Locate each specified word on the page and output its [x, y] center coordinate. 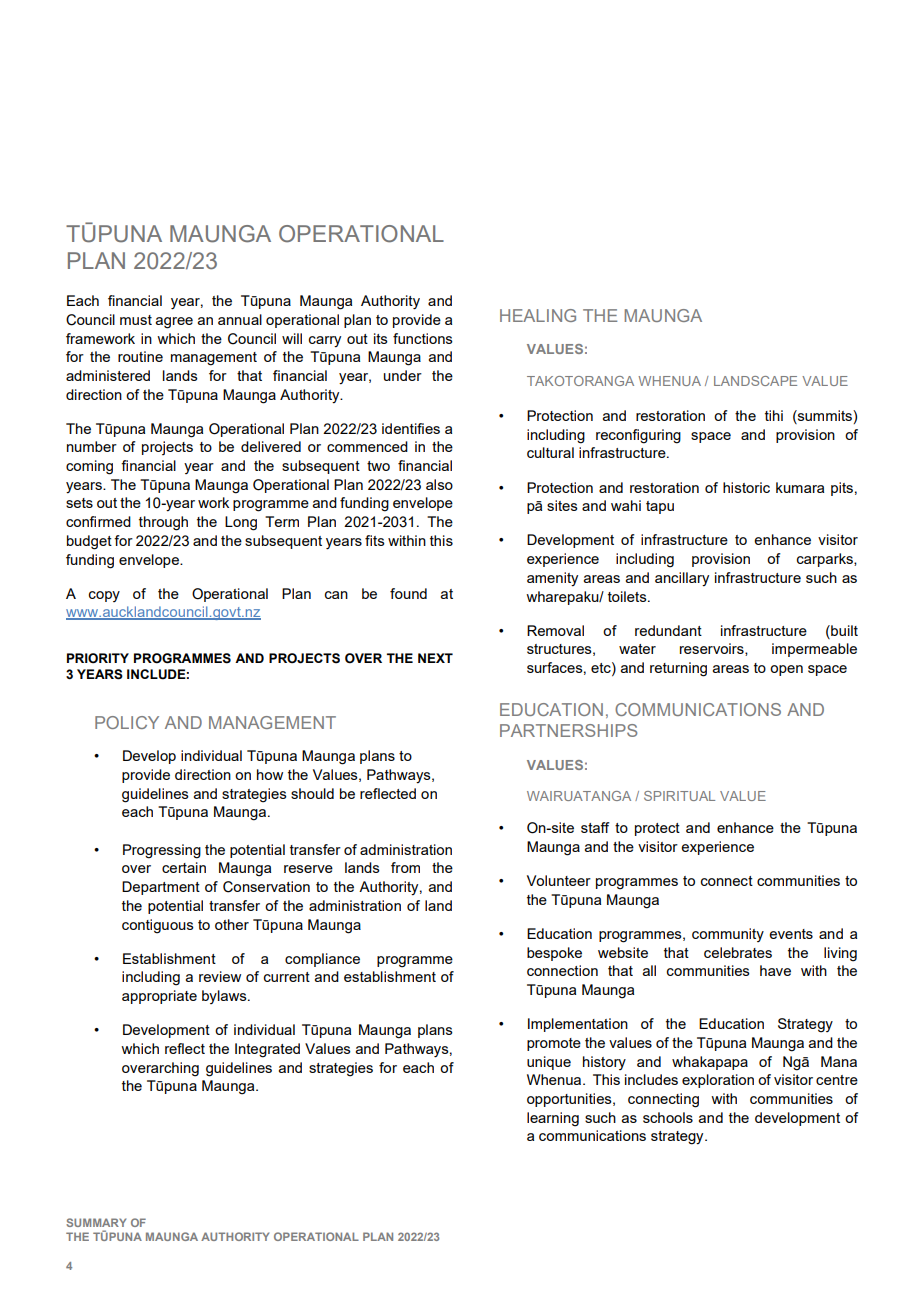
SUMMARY [96, 1222]
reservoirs [713, 649]
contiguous [158, 926]
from [405, 867]
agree [174, 323]
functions [423, 338]
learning [553, 1119]
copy [104, 596]
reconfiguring [638, 436]
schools [668, 1117]
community [728, 935]
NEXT [435, 658]
